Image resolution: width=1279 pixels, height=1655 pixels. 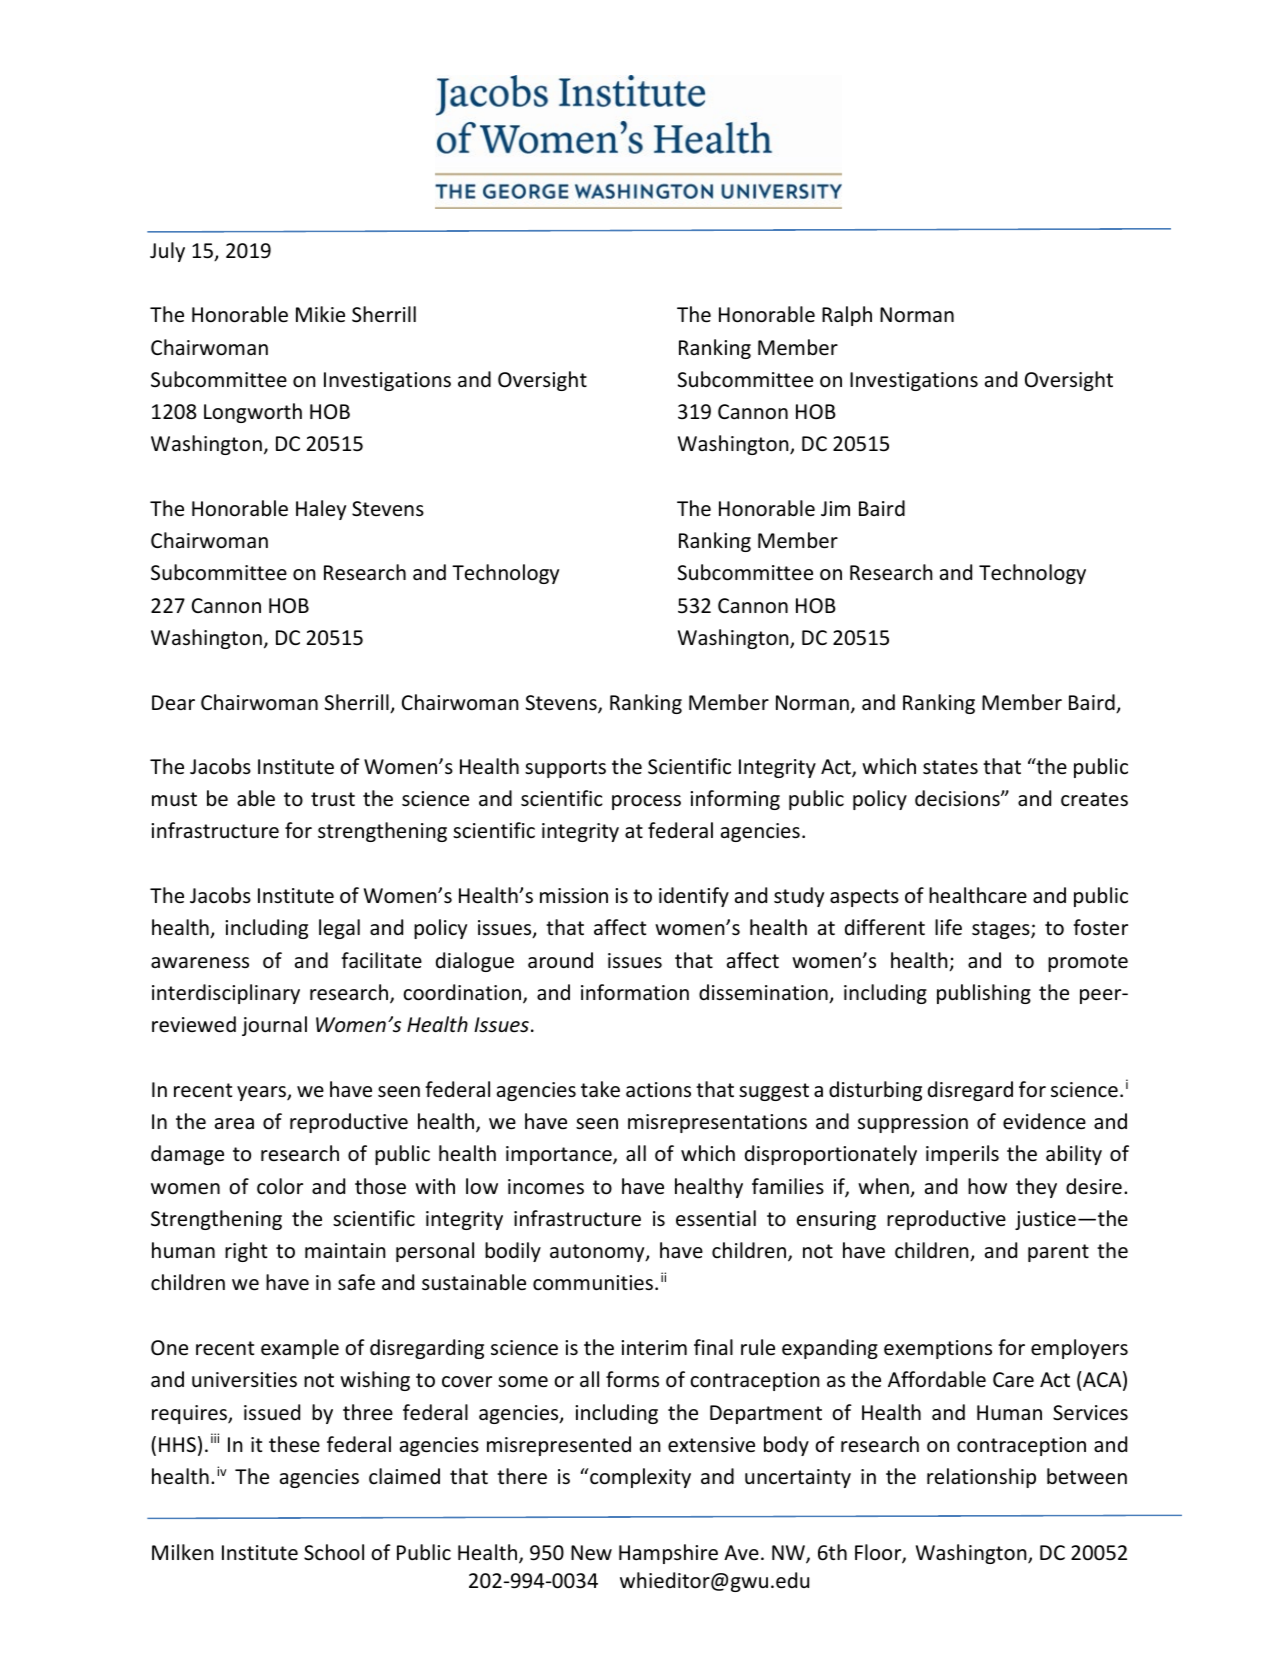 What do you see at coordinates (639, 1478) in the screenshot?
I see `complexity` at bounding box center [639, 1478].
